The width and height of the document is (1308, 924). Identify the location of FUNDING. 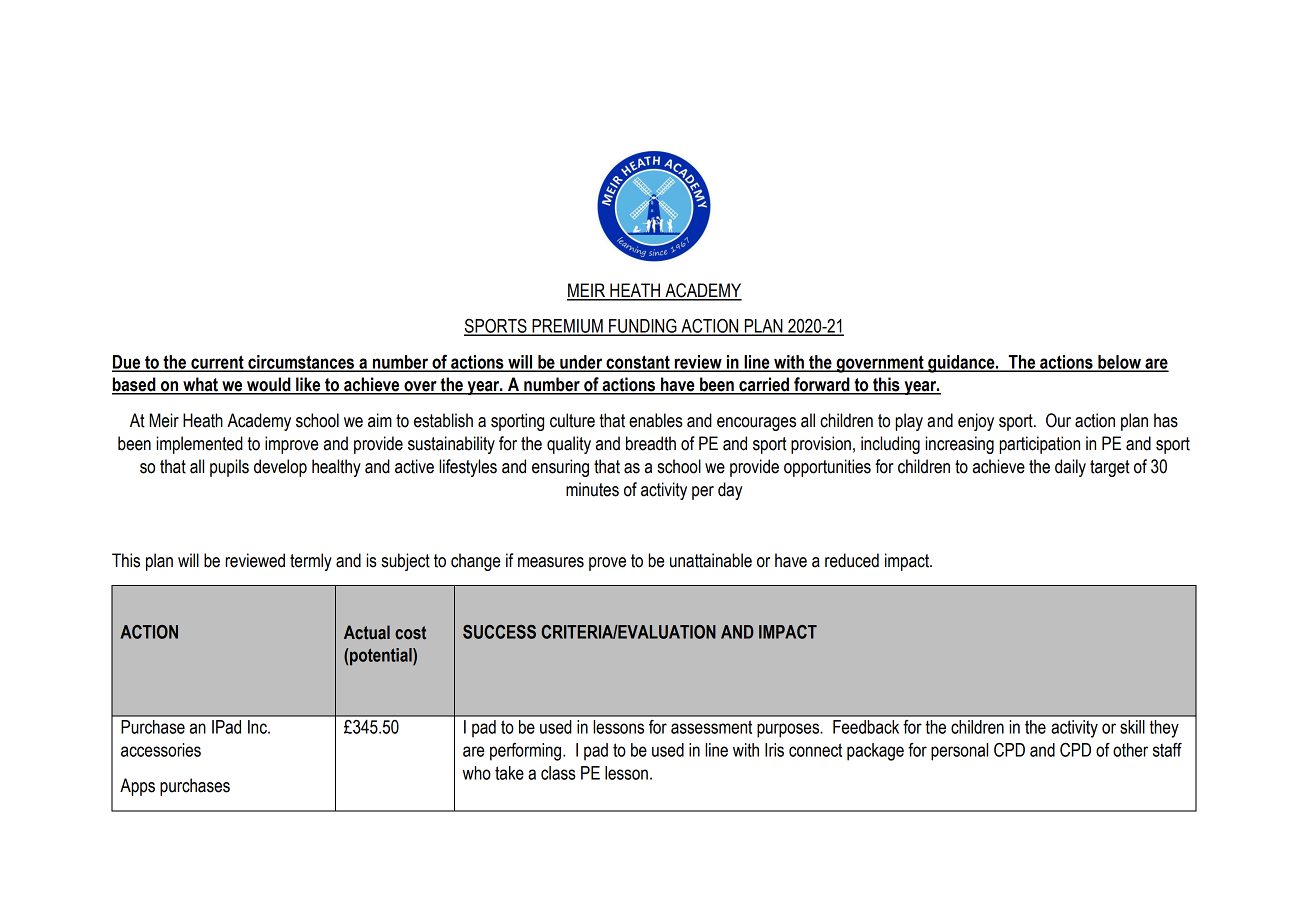
(643, 327).
